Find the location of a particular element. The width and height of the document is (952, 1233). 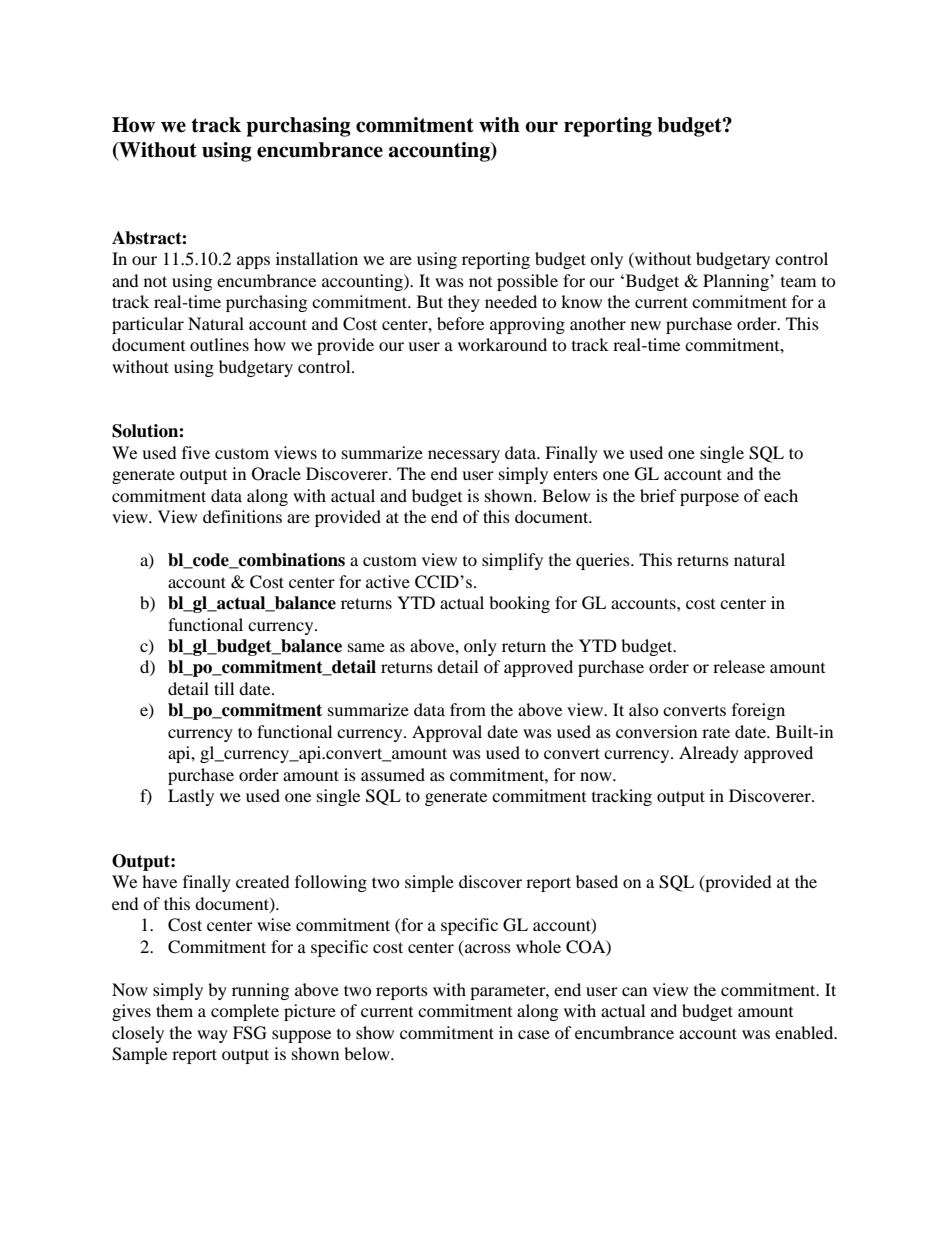

way is located at coordinates (212, 1036).
